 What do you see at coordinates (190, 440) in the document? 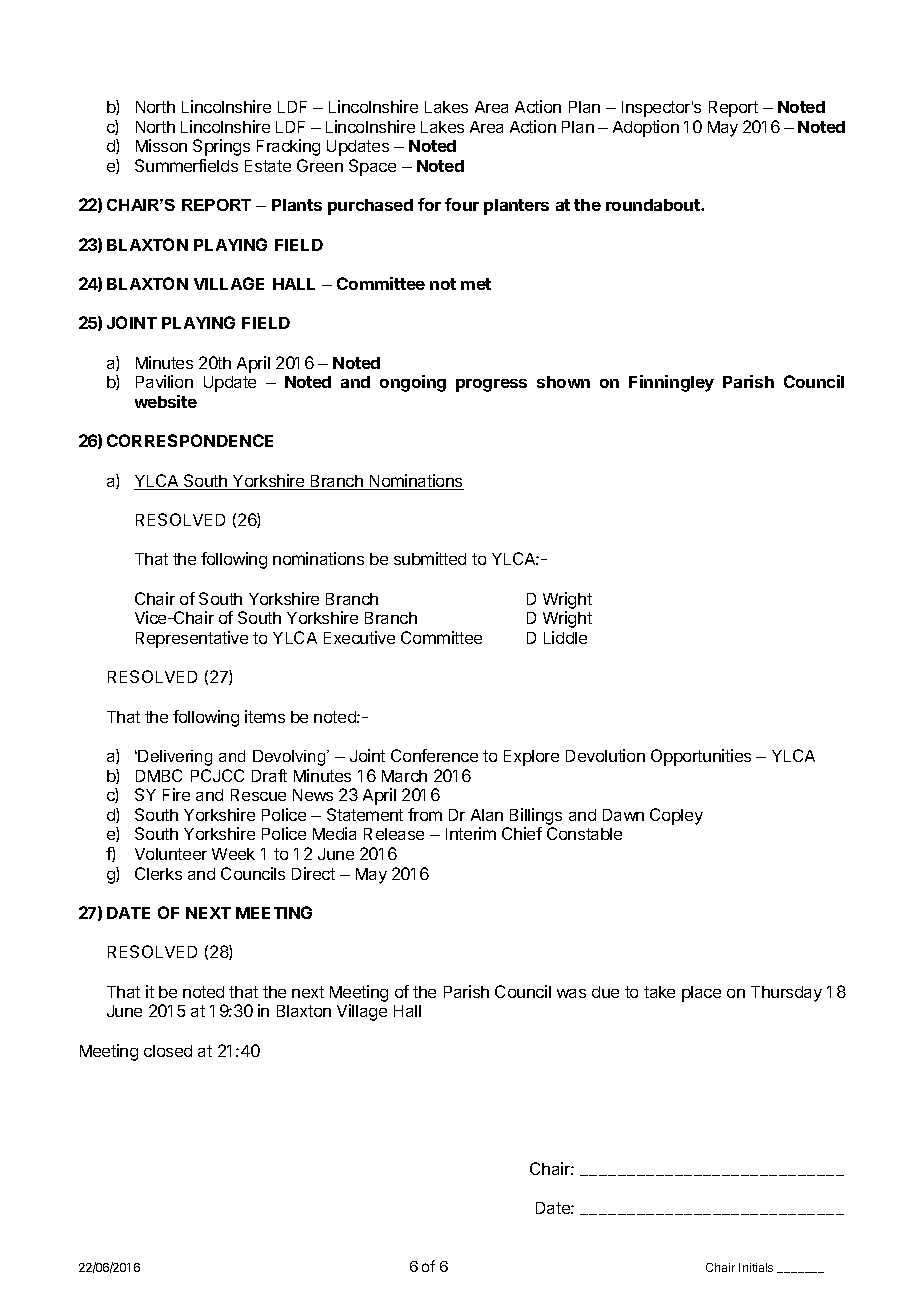
I see `CORRESPONDENCE` at bounding box center [190, 440].
